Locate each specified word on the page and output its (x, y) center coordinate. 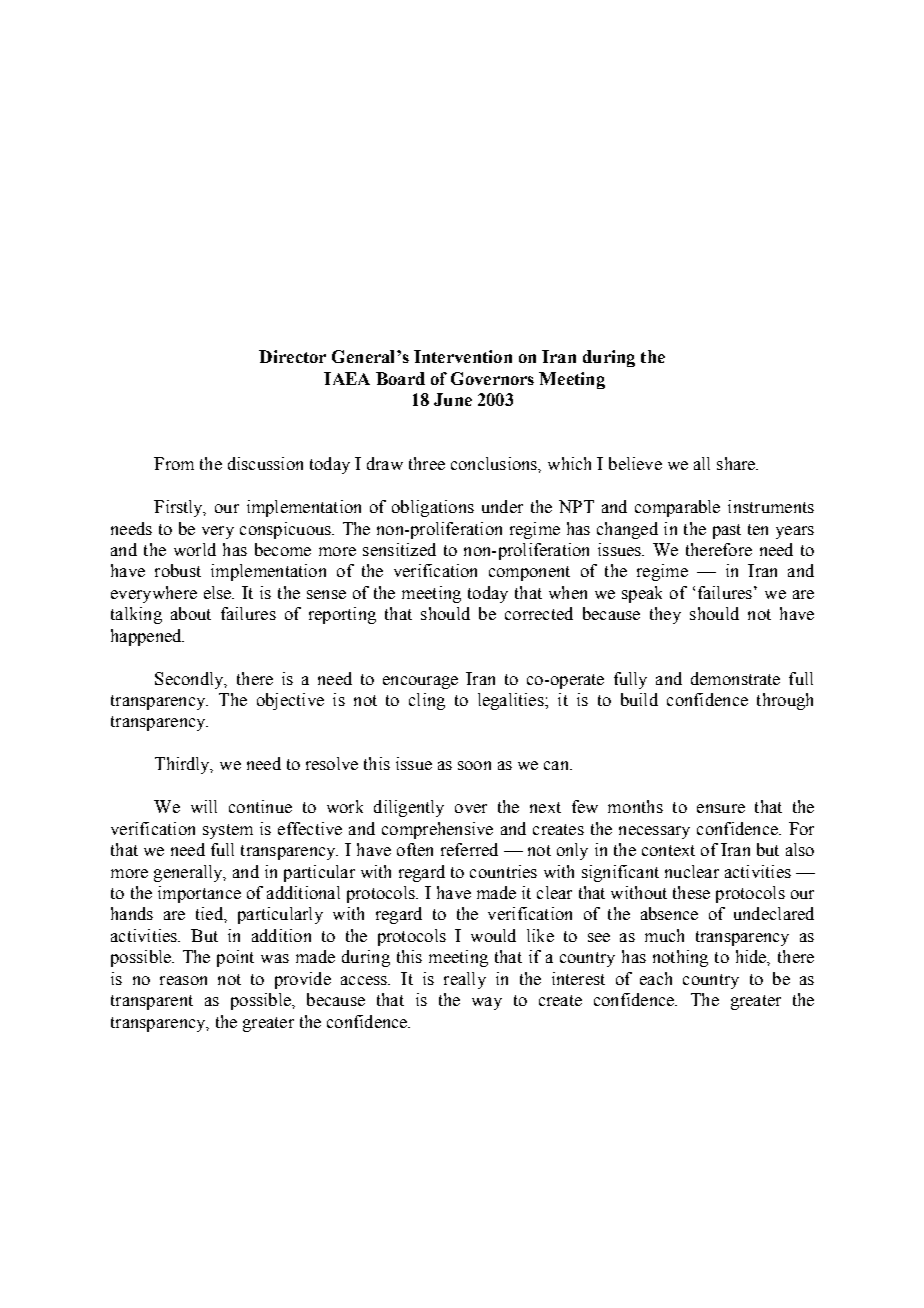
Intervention (463, 356)
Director (292, 356)
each (656, 978)
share (737, 463)
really (465, 980)
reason (183, 980)
